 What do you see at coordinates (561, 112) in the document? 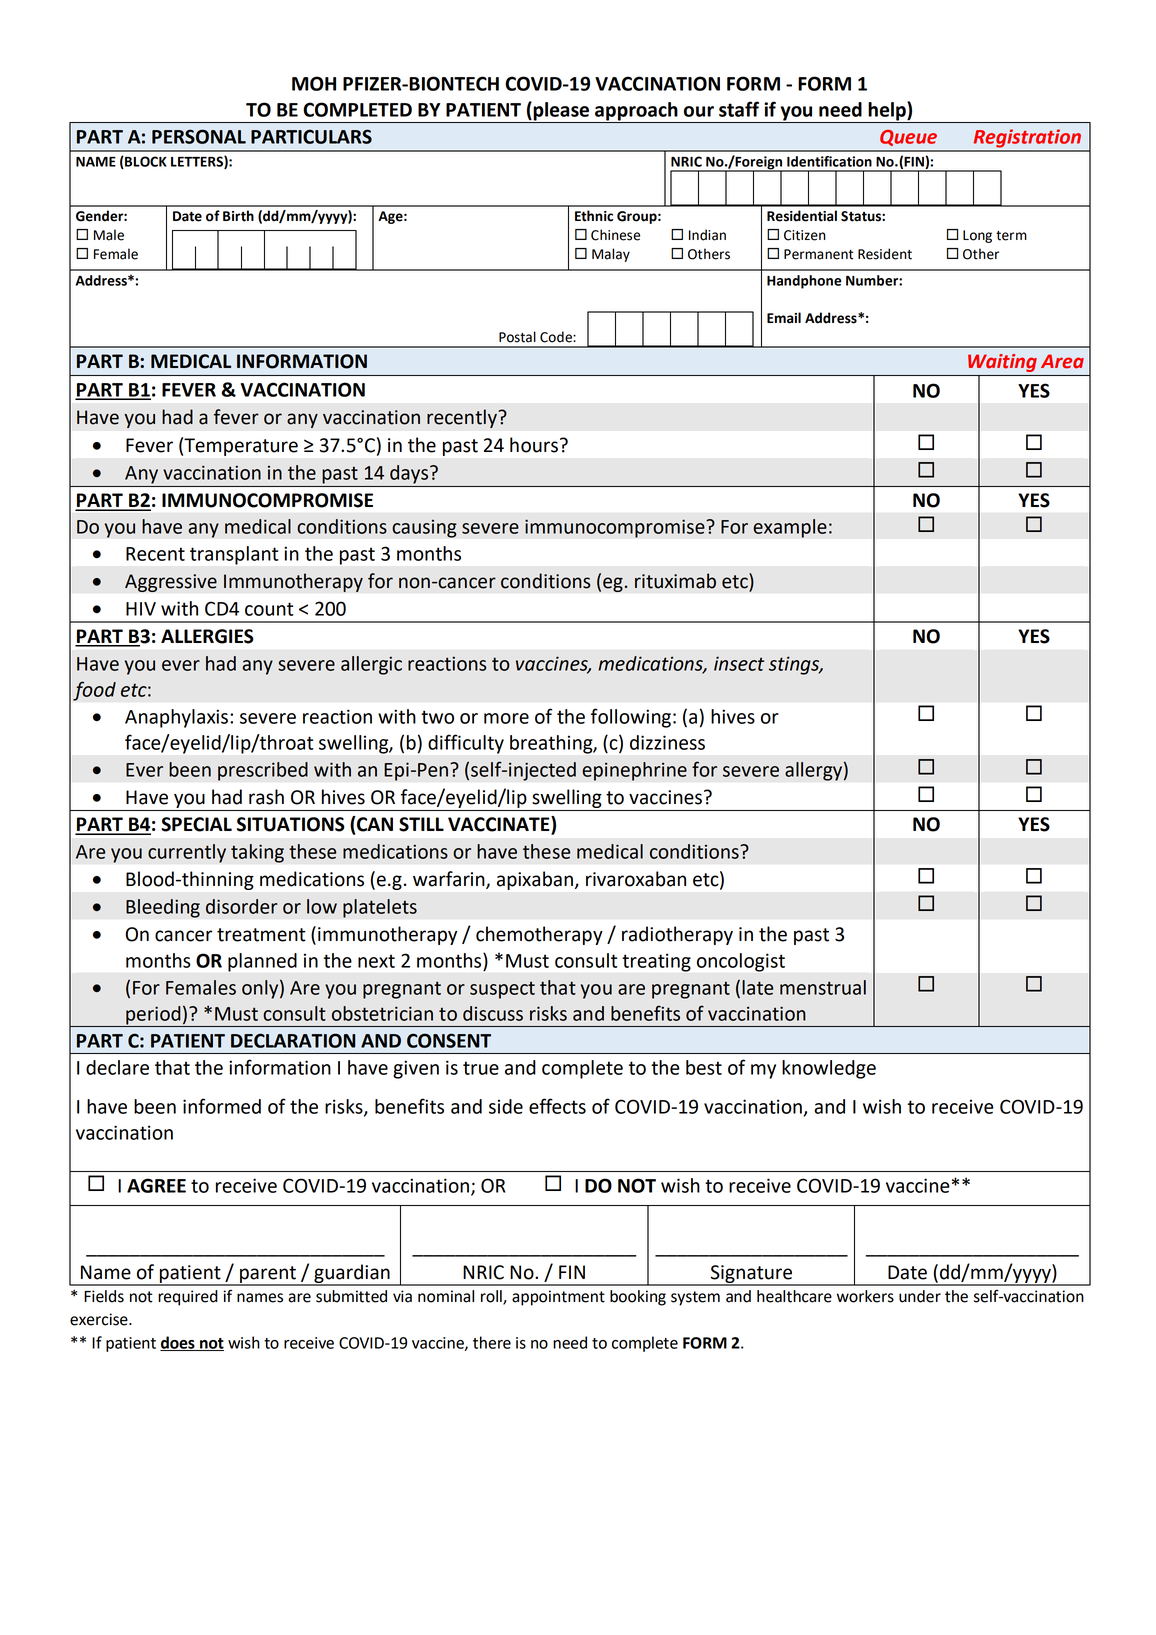
I see `please` at bounding box center [561, 112].
